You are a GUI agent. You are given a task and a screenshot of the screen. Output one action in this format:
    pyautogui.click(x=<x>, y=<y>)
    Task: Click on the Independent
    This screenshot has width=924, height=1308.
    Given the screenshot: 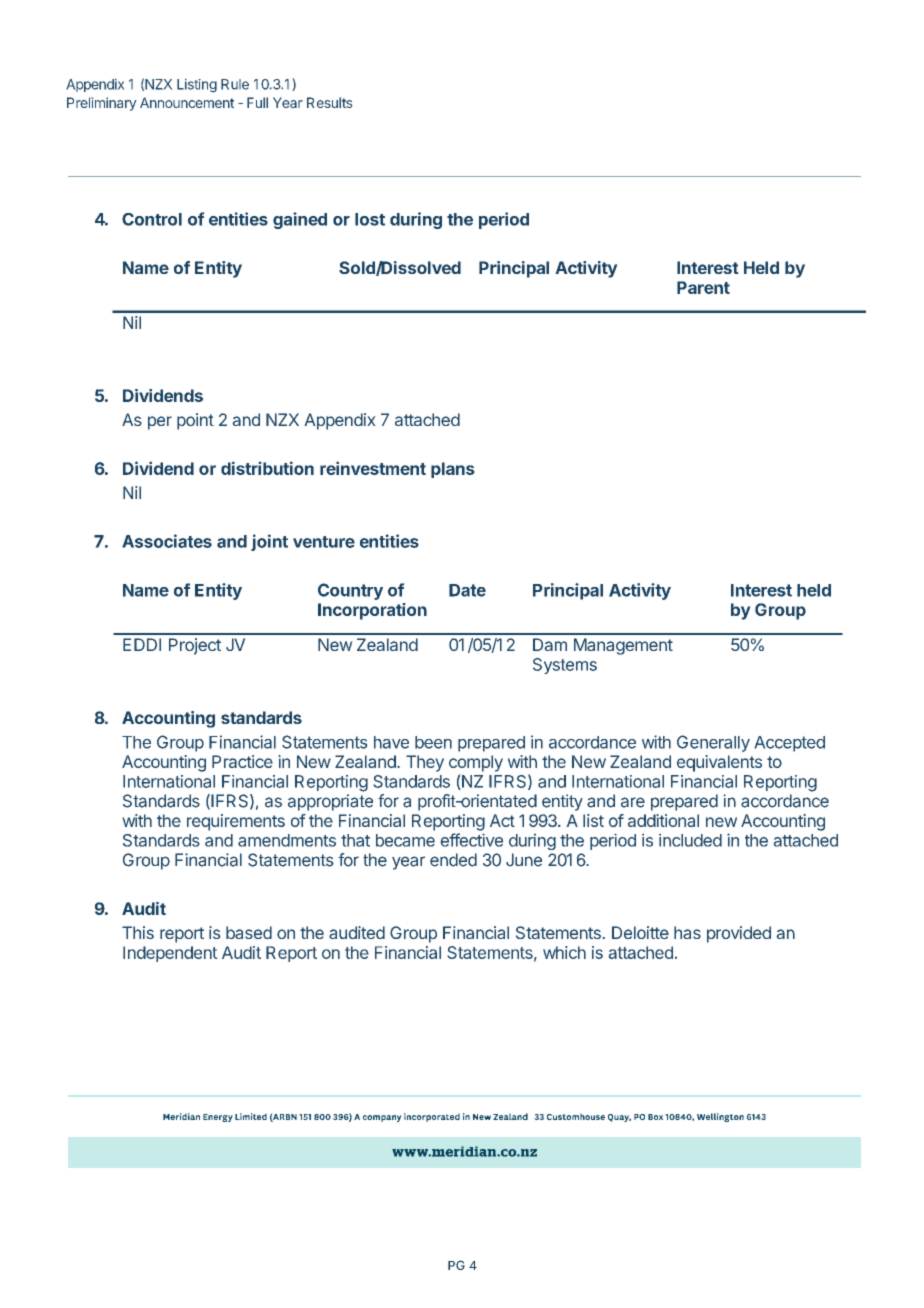 What is the action you would take?
    pyautogui.click(x=170, y=954)
